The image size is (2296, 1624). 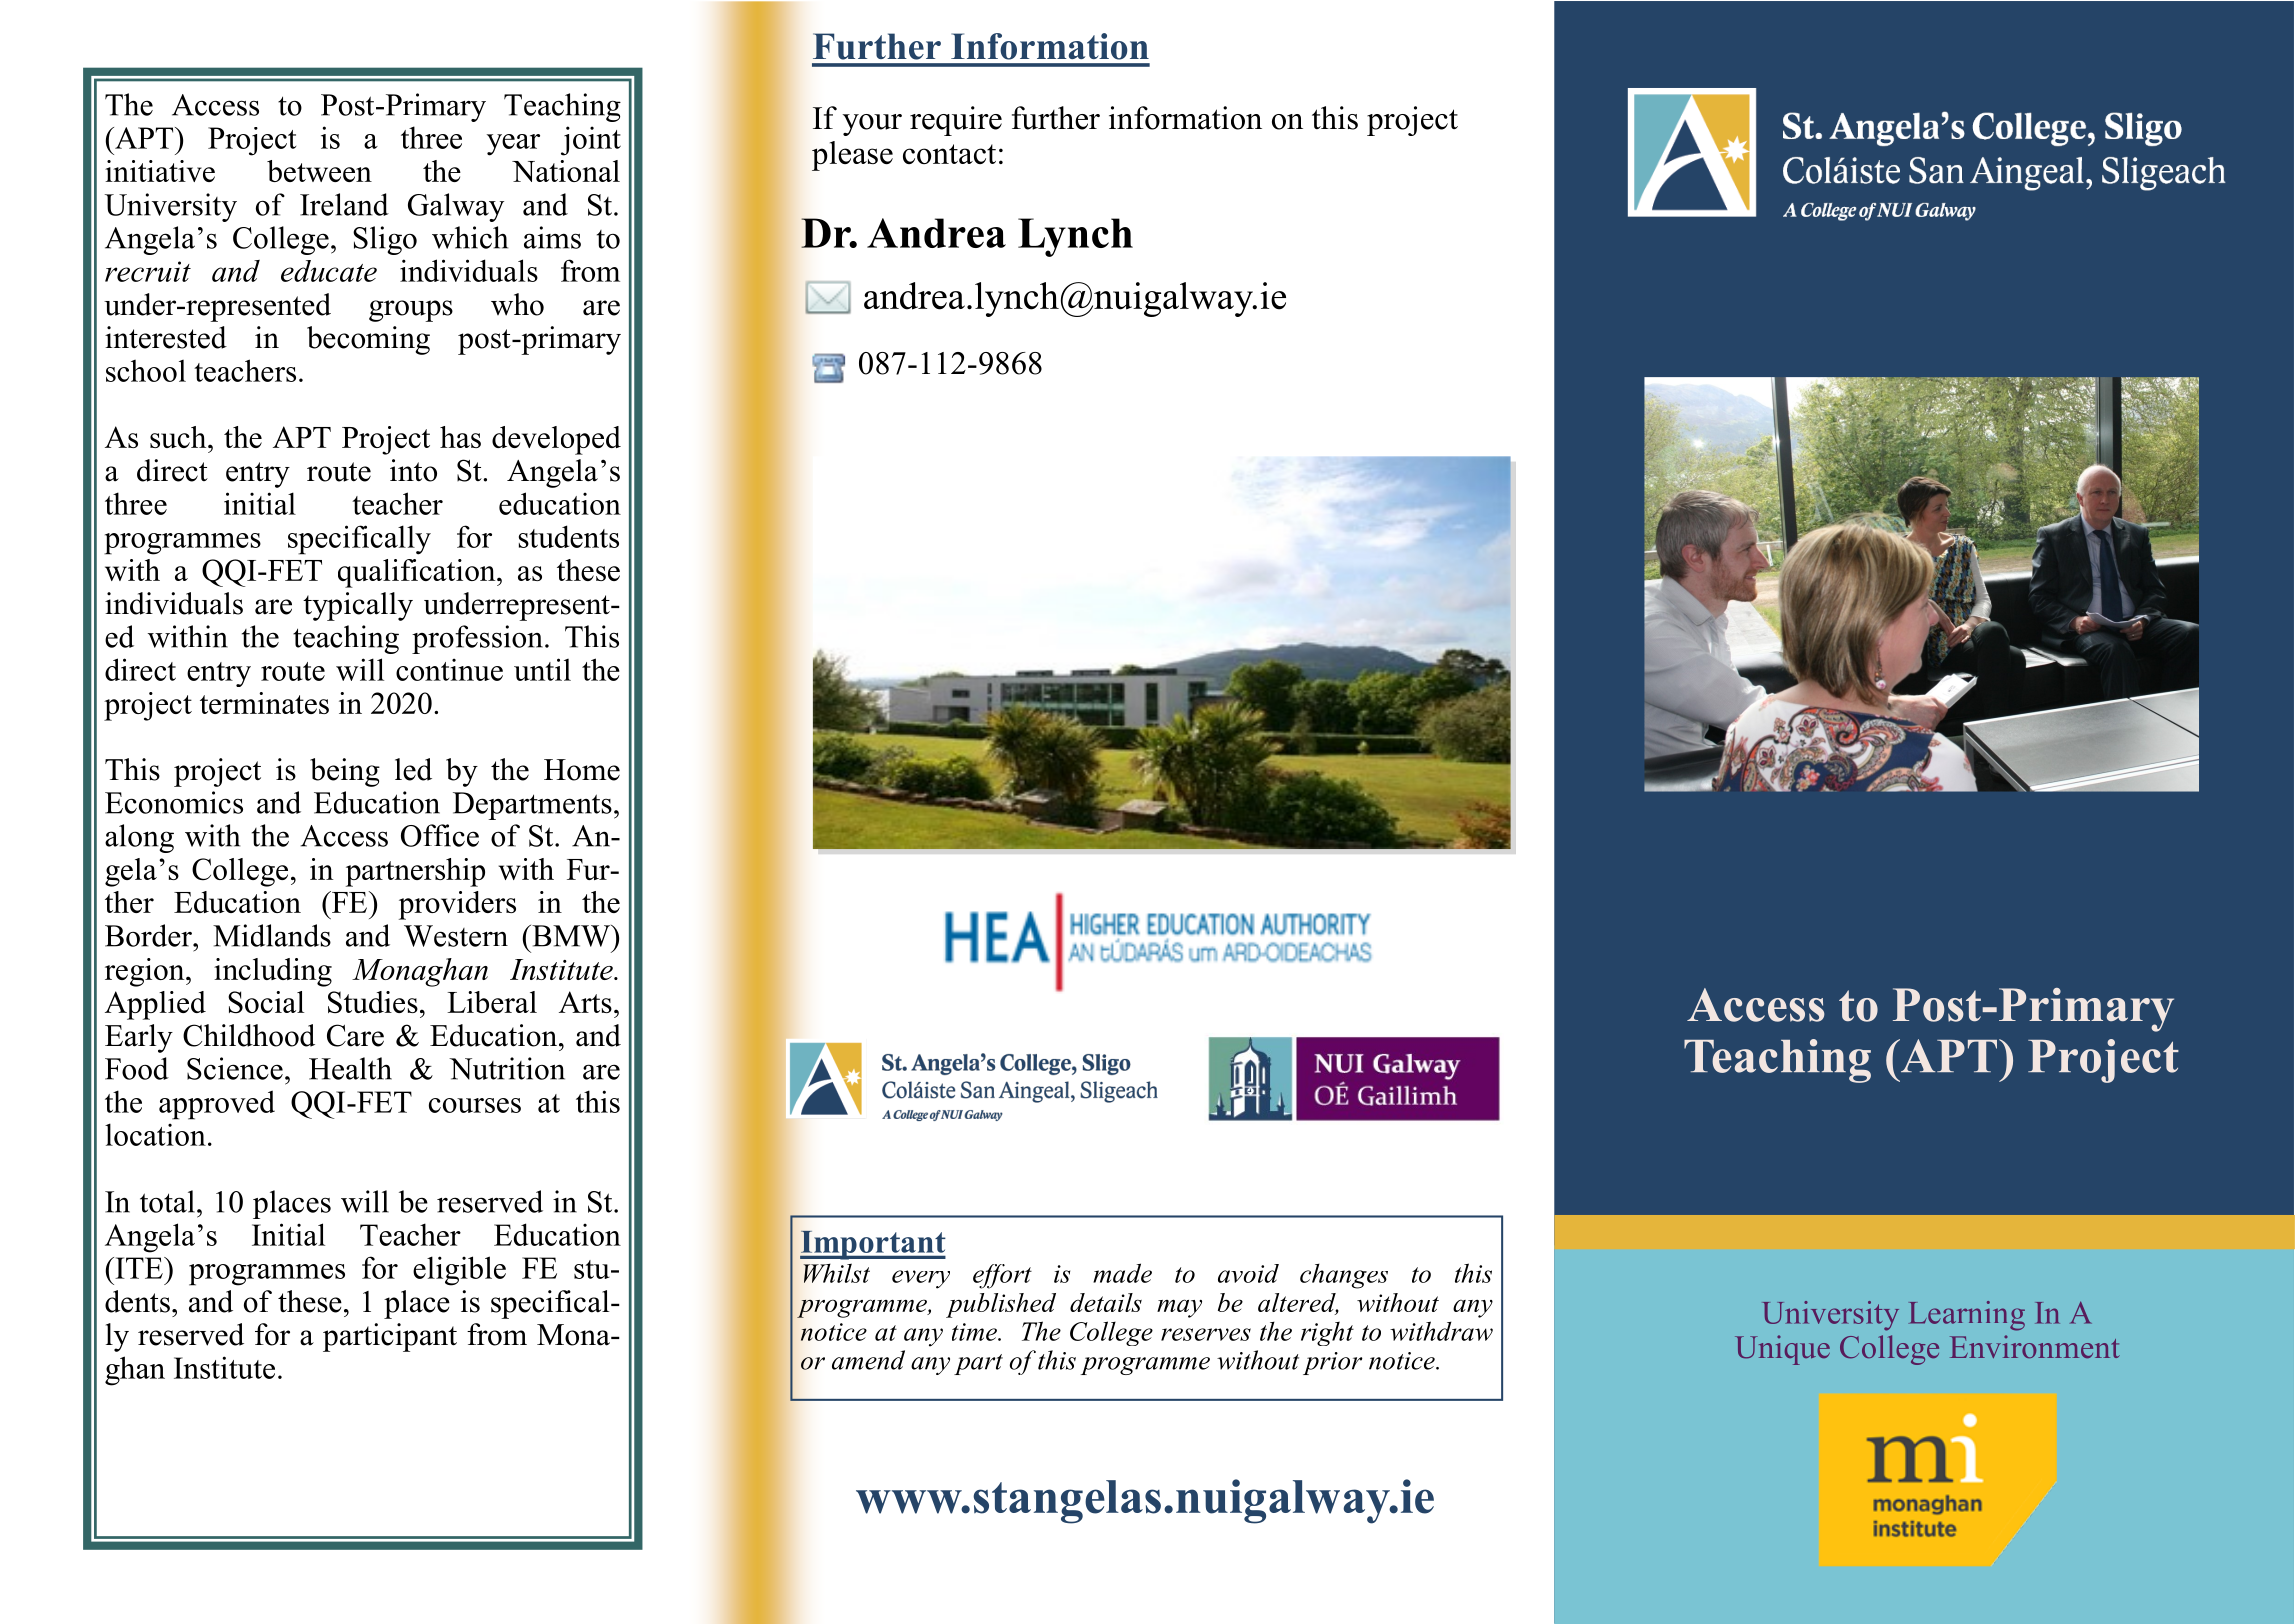 I want to click on between, so click(x=319, y=171).
